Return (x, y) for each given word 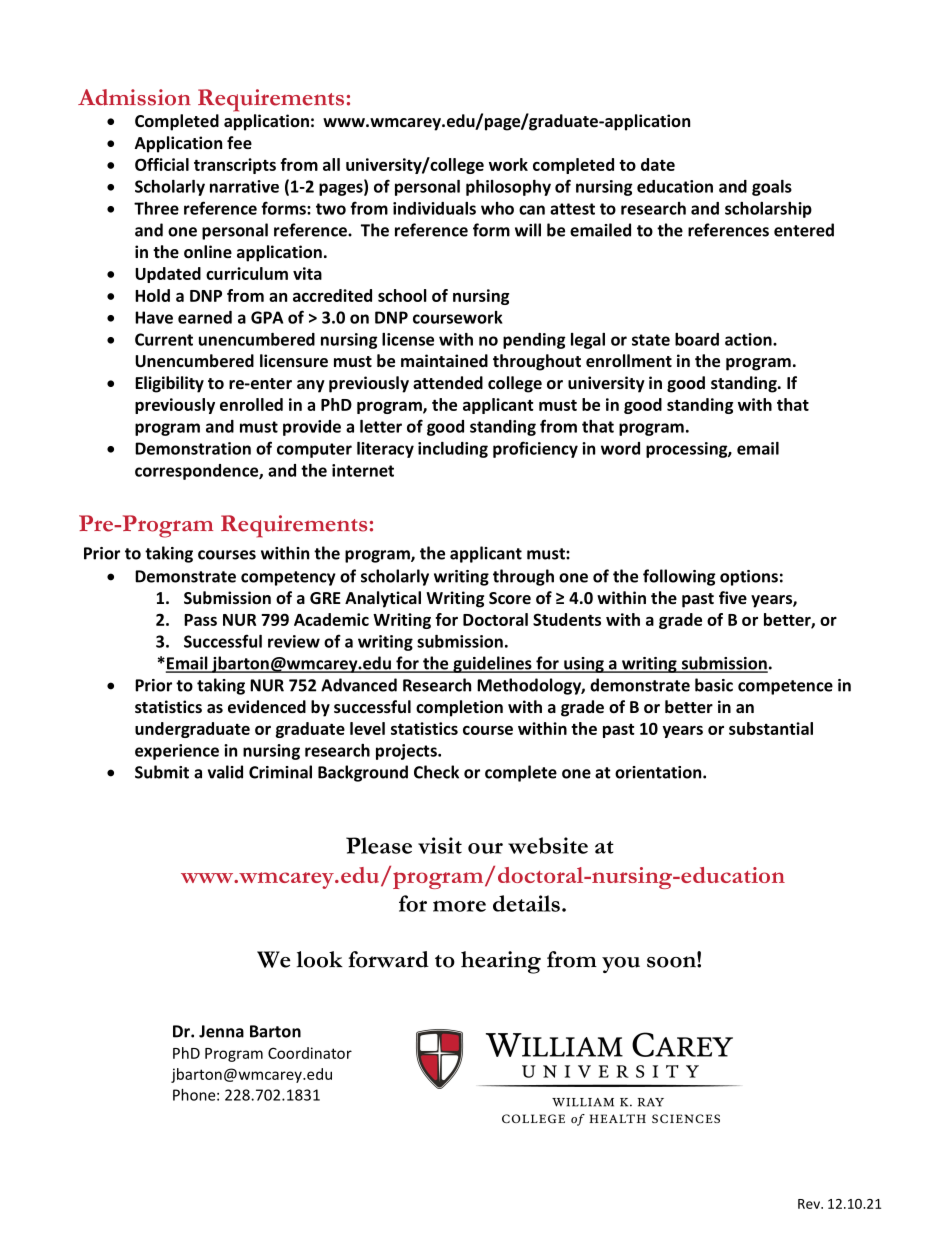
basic (714, 685)
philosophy (508, 188)
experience (177, 752)
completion (459, 708)
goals (772, 188)
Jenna (221, 1031)
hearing (501, 962)
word (620, 448)
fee (239, 142)
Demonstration (193, 448)
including (453, 450)
